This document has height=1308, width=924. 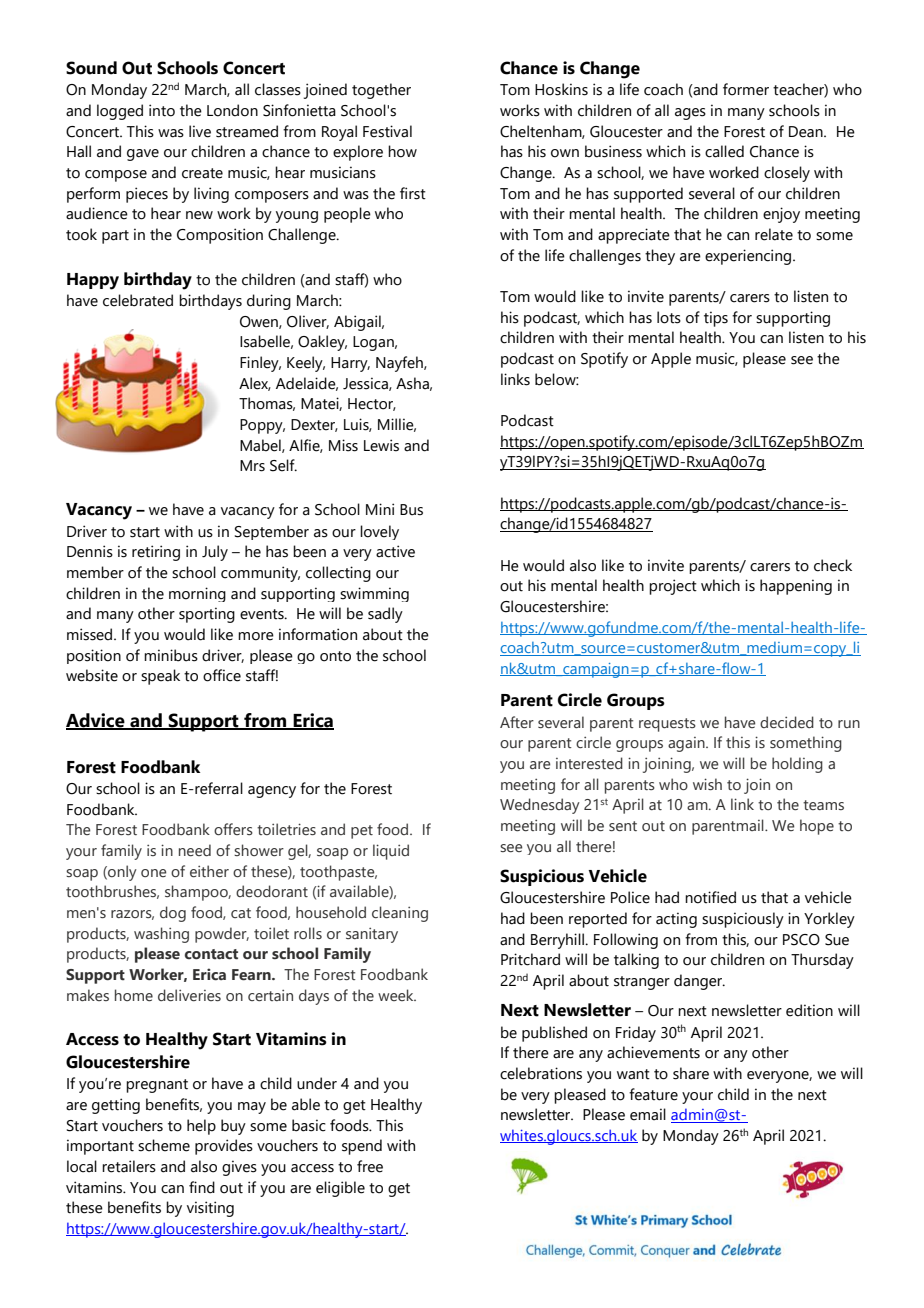 What do you see at coordinates (195, 850) in the document?
I see `need` at bounding box center [195, 850].
